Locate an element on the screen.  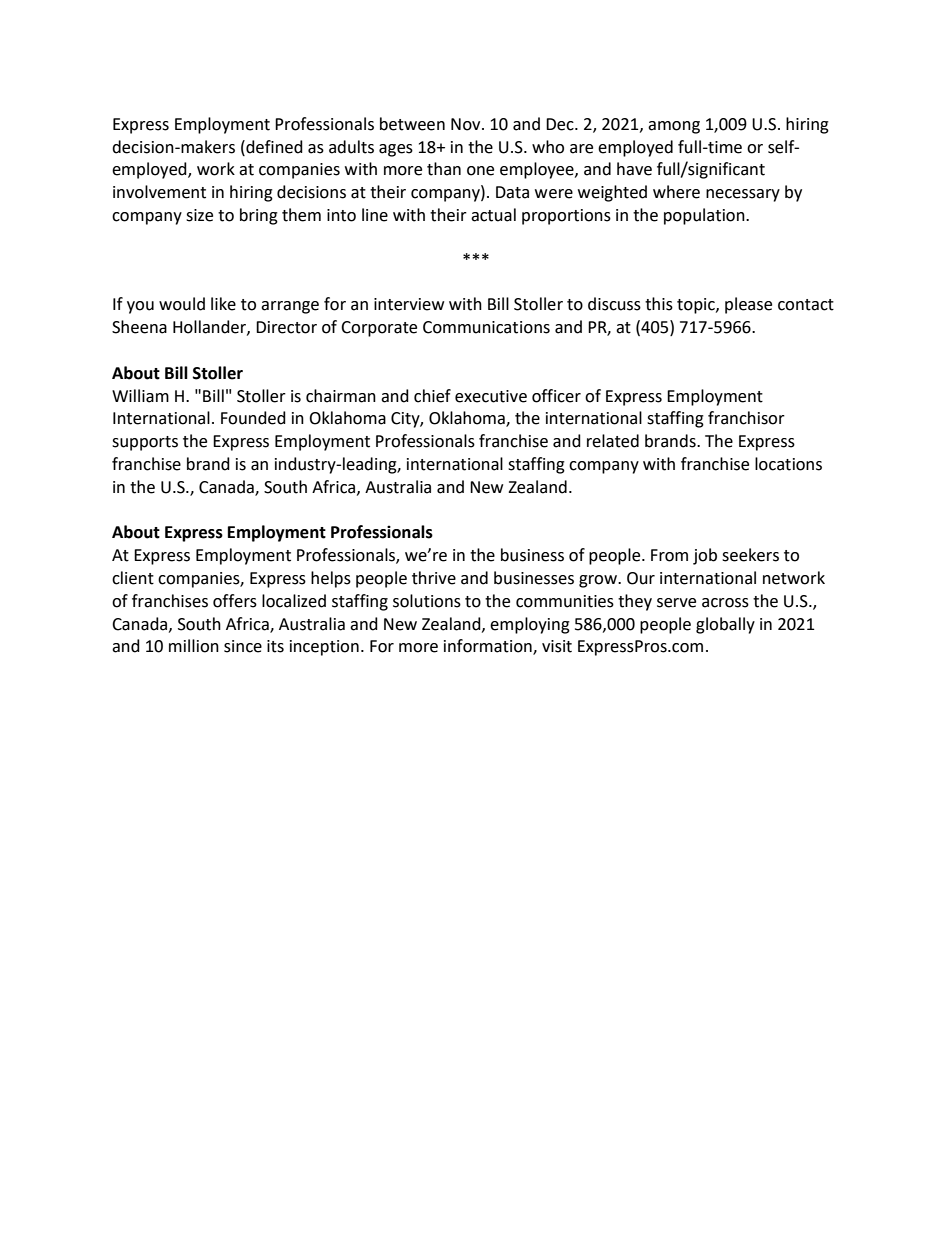
information is located at coordinates (489, 647).
